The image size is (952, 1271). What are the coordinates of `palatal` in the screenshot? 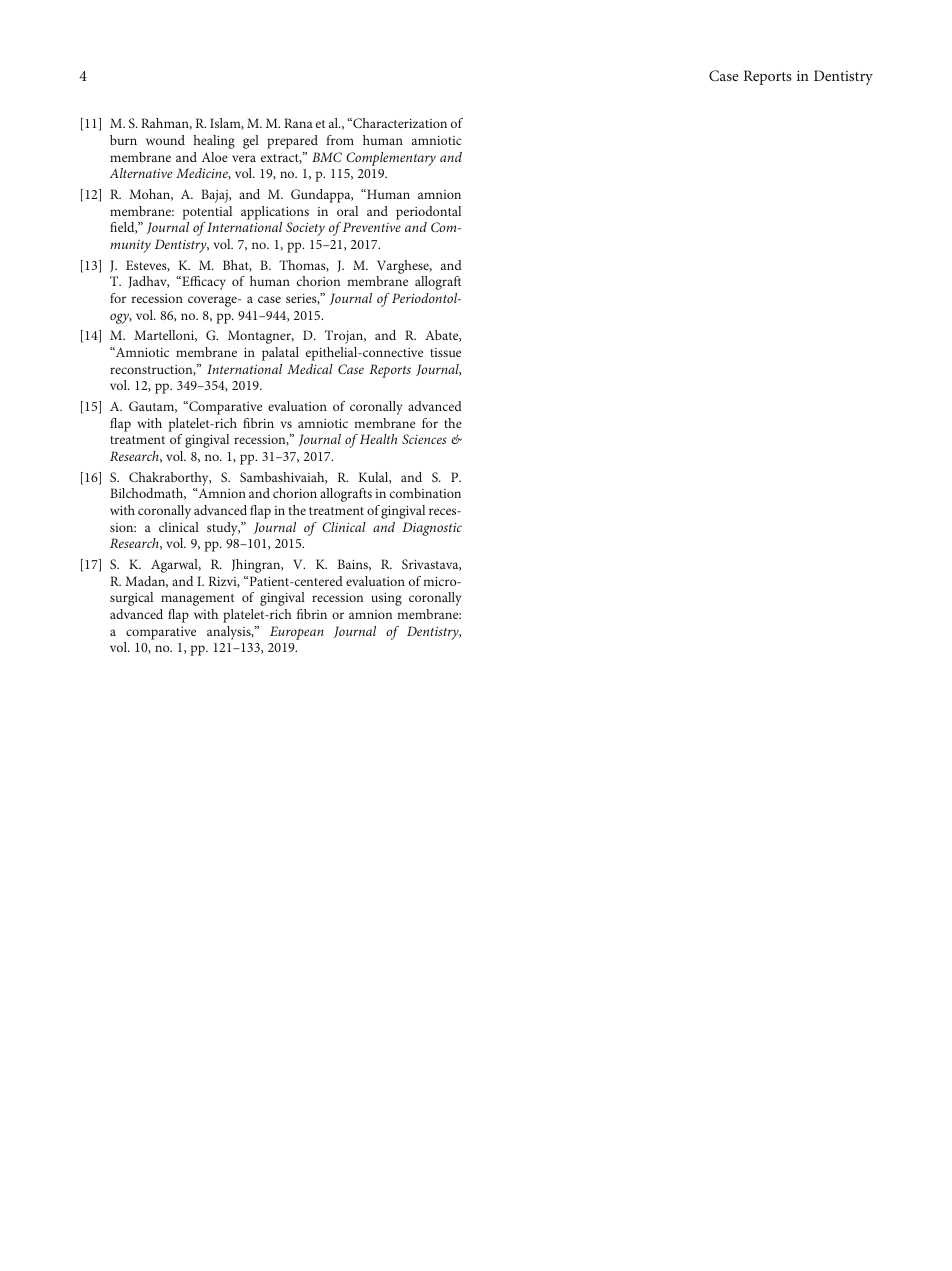 It's located at (280, 354).
